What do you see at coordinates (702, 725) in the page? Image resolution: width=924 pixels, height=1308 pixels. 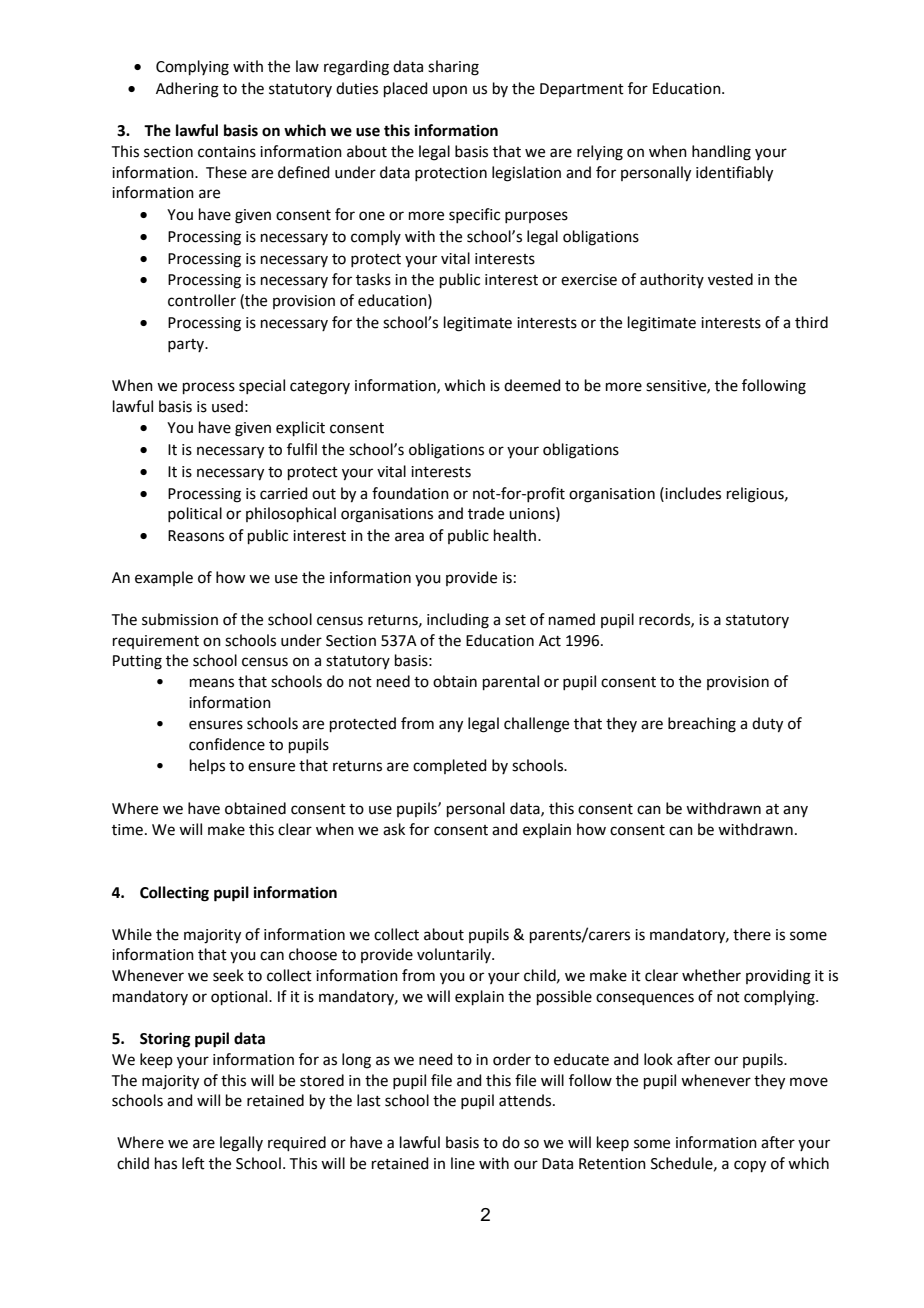 I see `breaching` at bounding box center [702, 725].
